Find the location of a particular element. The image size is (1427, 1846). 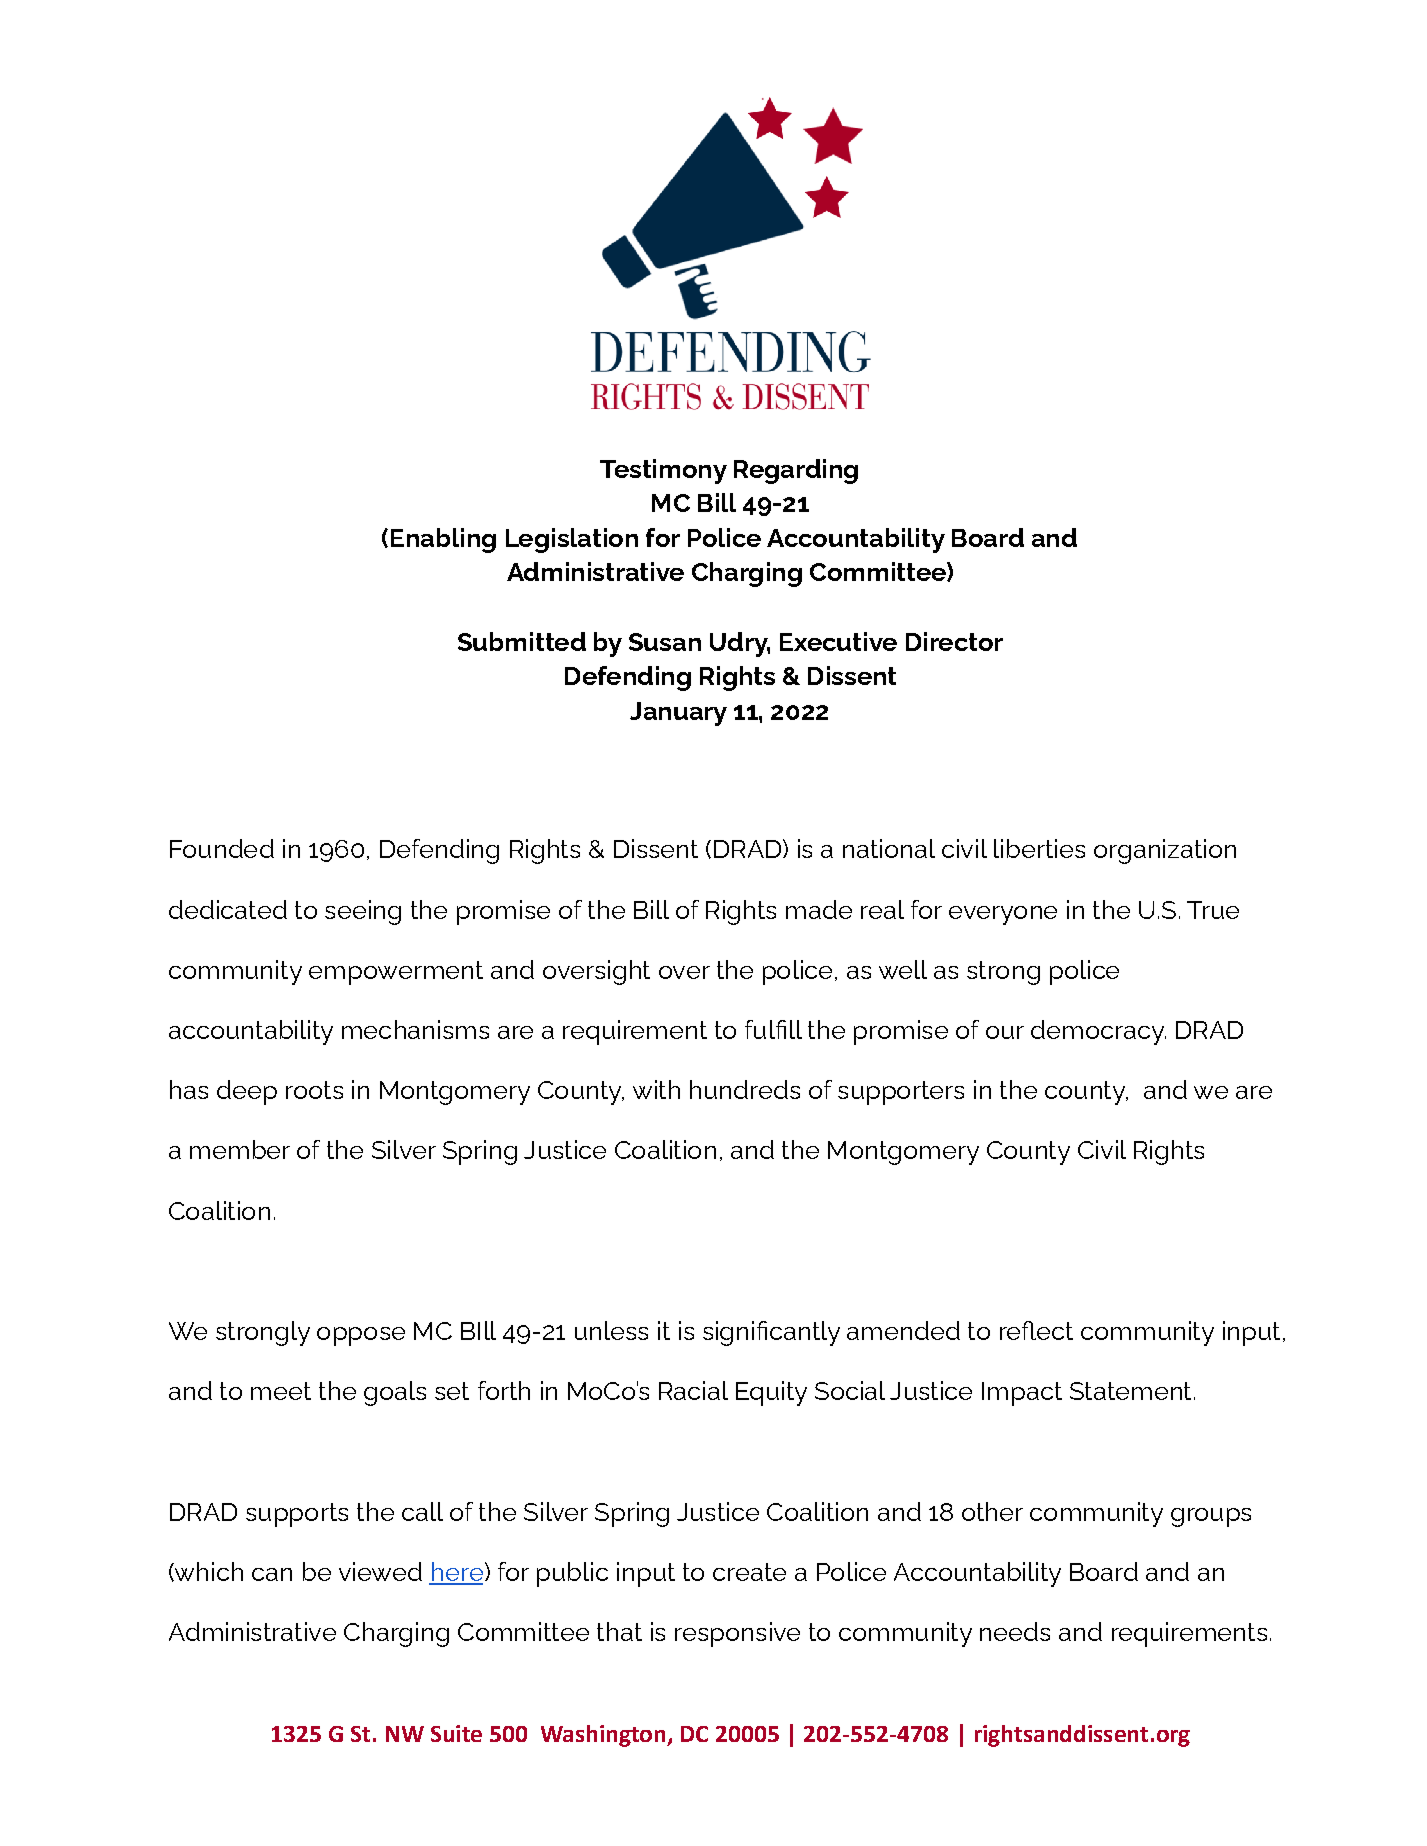

democracy is located at coordinates (1098, 1032).
